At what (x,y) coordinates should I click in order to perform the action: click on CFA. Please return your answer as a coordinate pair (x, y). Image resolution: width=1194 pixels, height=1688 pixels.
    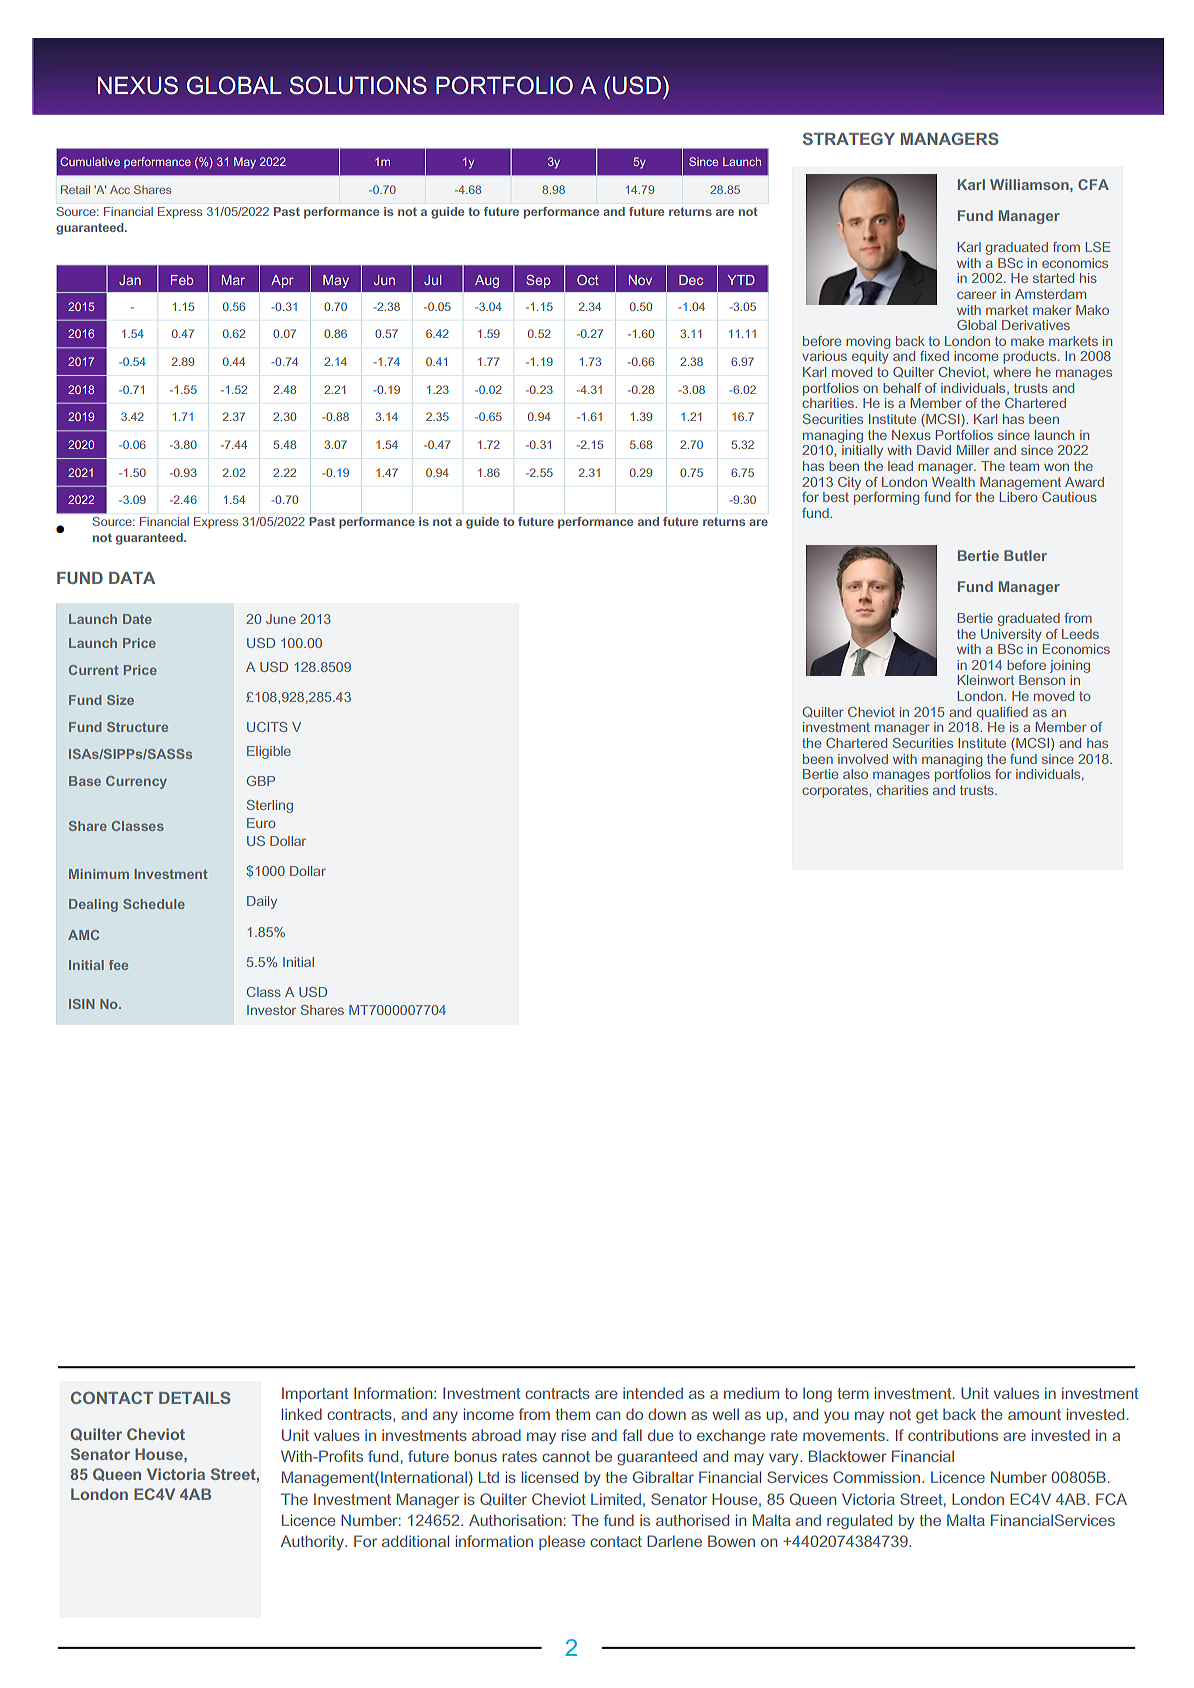
    Looking at the image, I should click on (1093, 184).
